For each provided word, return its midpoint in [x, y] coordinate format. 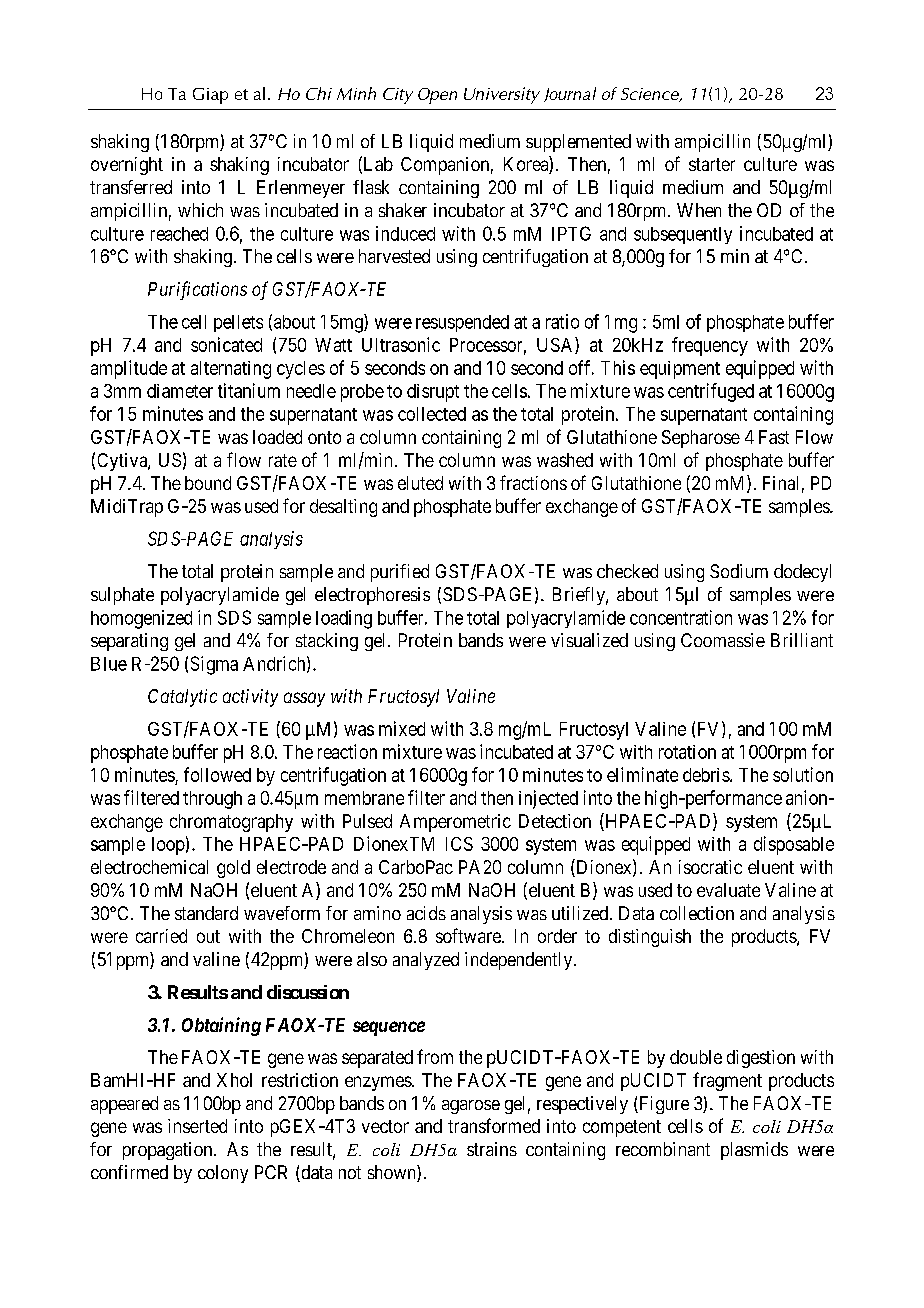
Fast [774, 437]
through [212, 800]
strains [492, 1149]
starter [712, 164]
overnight [127, 166]
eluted [420, 483]
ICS [459, 844]
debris [707, 775]
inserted [197, 1126]
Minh [356, 93]
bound [208, 483]
